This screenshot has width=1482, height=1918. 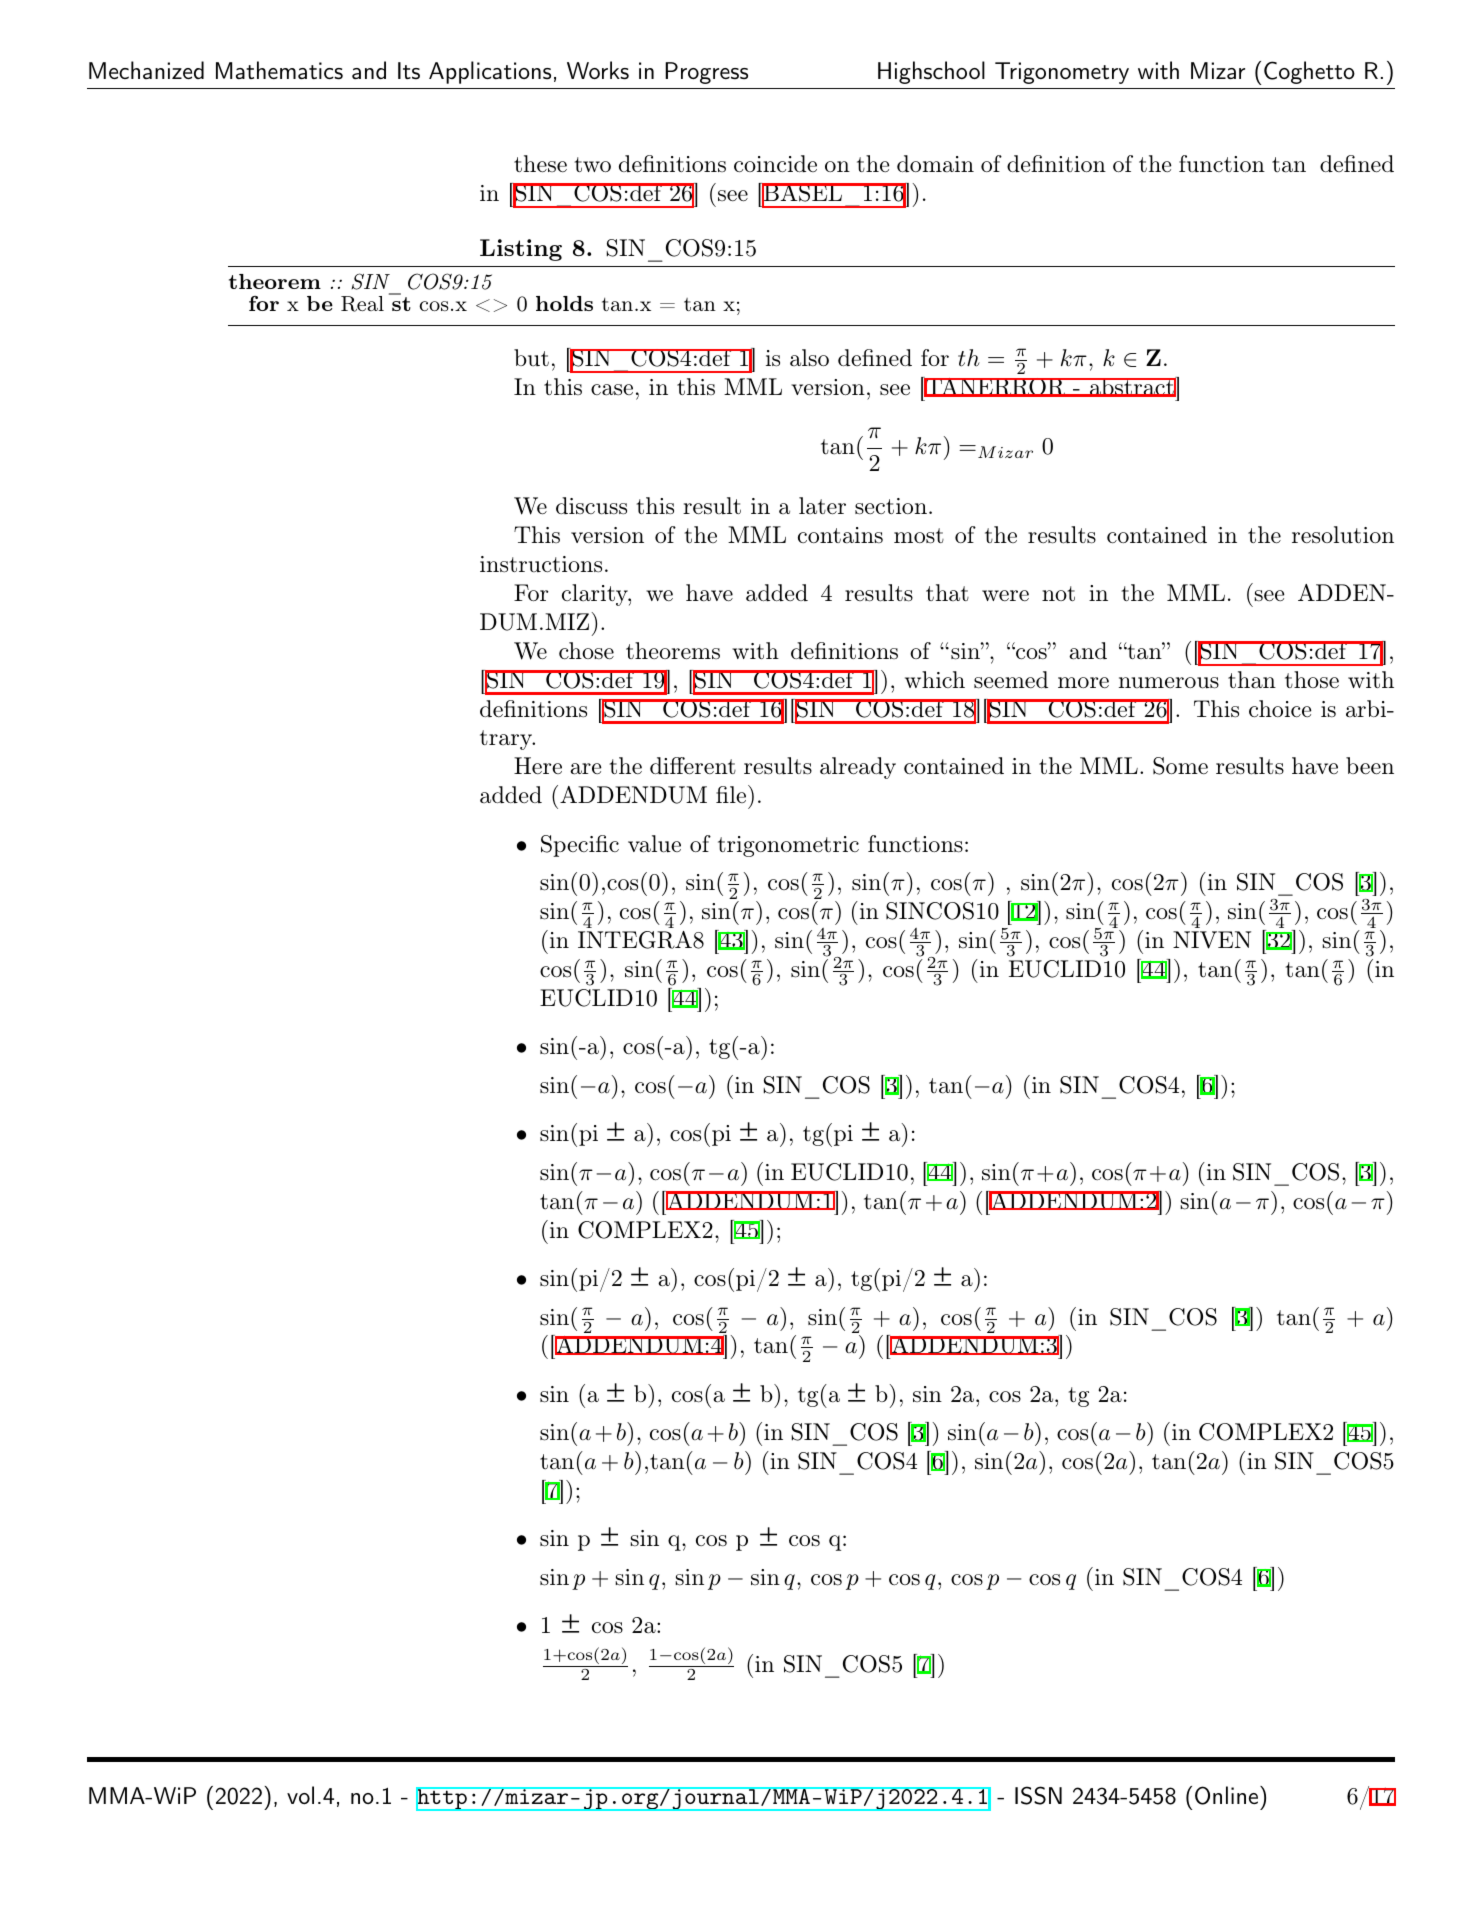 What do you see at coordinates (788, 846) in the screenshot?
I see `trigonometric` at bounding box center [788, 846].
